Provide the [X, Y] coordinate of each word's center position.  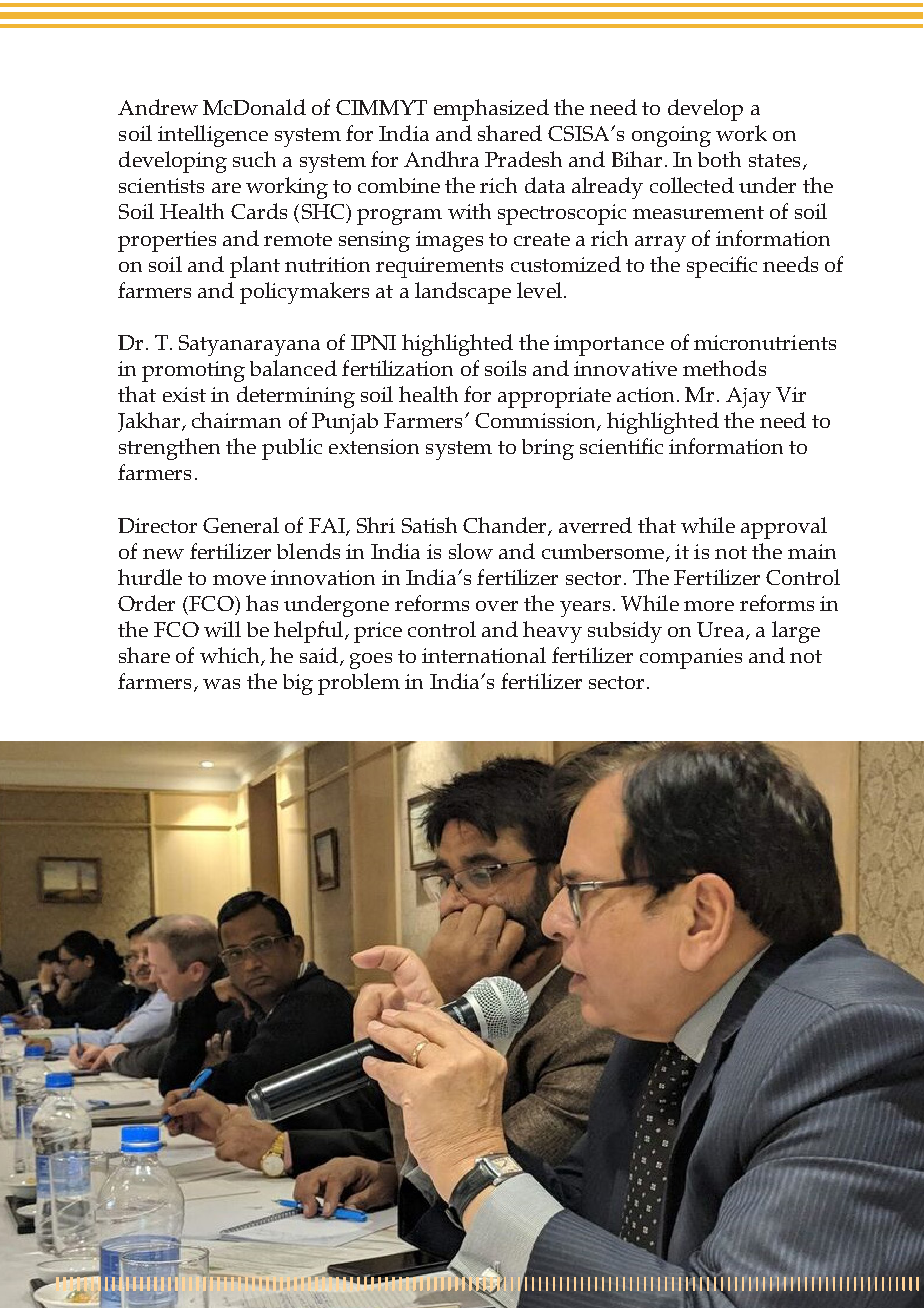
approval [784, 528]
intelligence [213, 136]
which [231, 656]
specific [722, 267]
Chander [506, 526]
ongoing [671, 136]
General [241, 525]
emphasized [491, 110]
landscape [463, 293]
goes [371, 661]
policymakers [304, 293]
